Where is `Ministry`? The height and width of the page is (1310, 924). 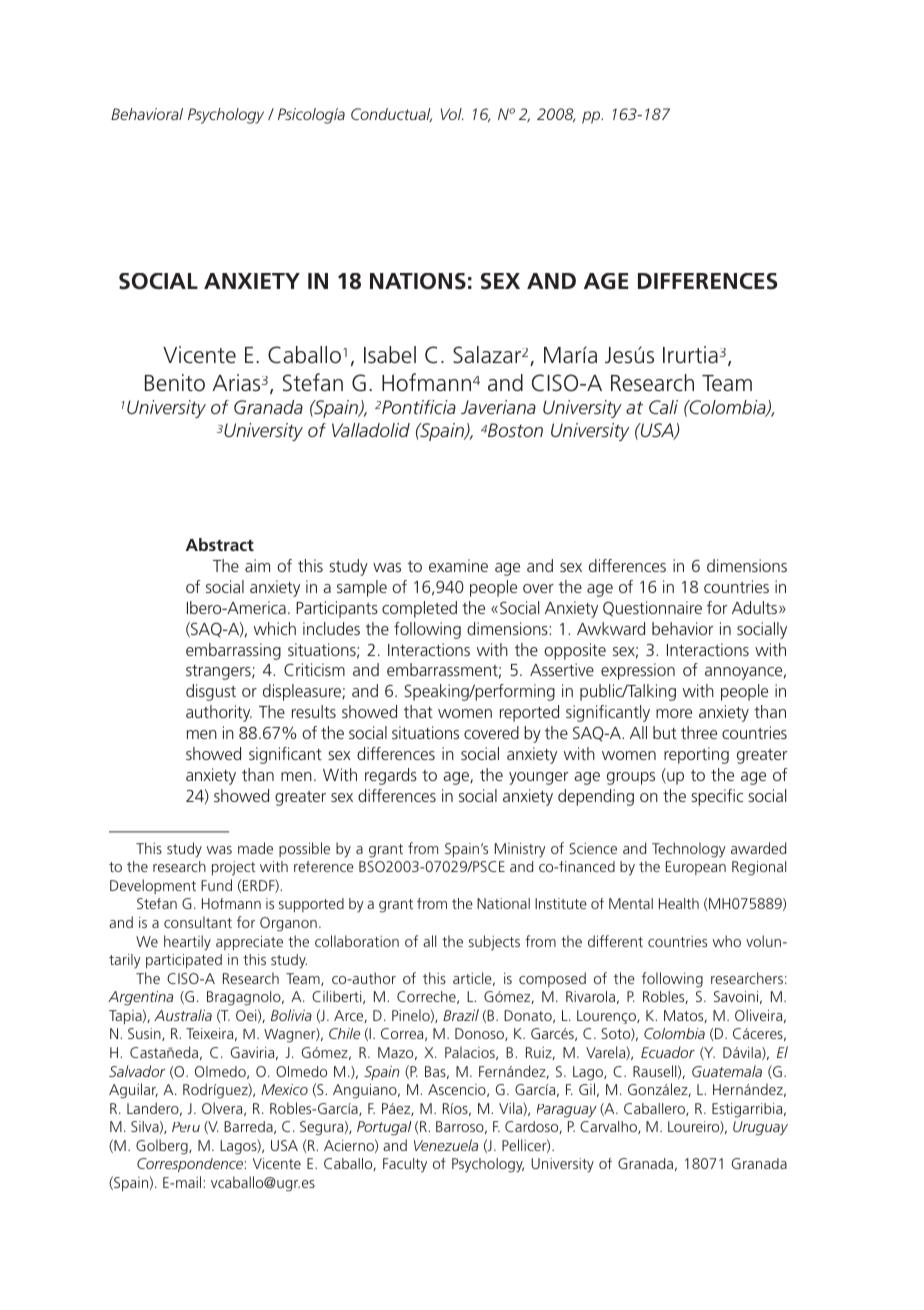 Ministry is located at coordinates (520, 850).
